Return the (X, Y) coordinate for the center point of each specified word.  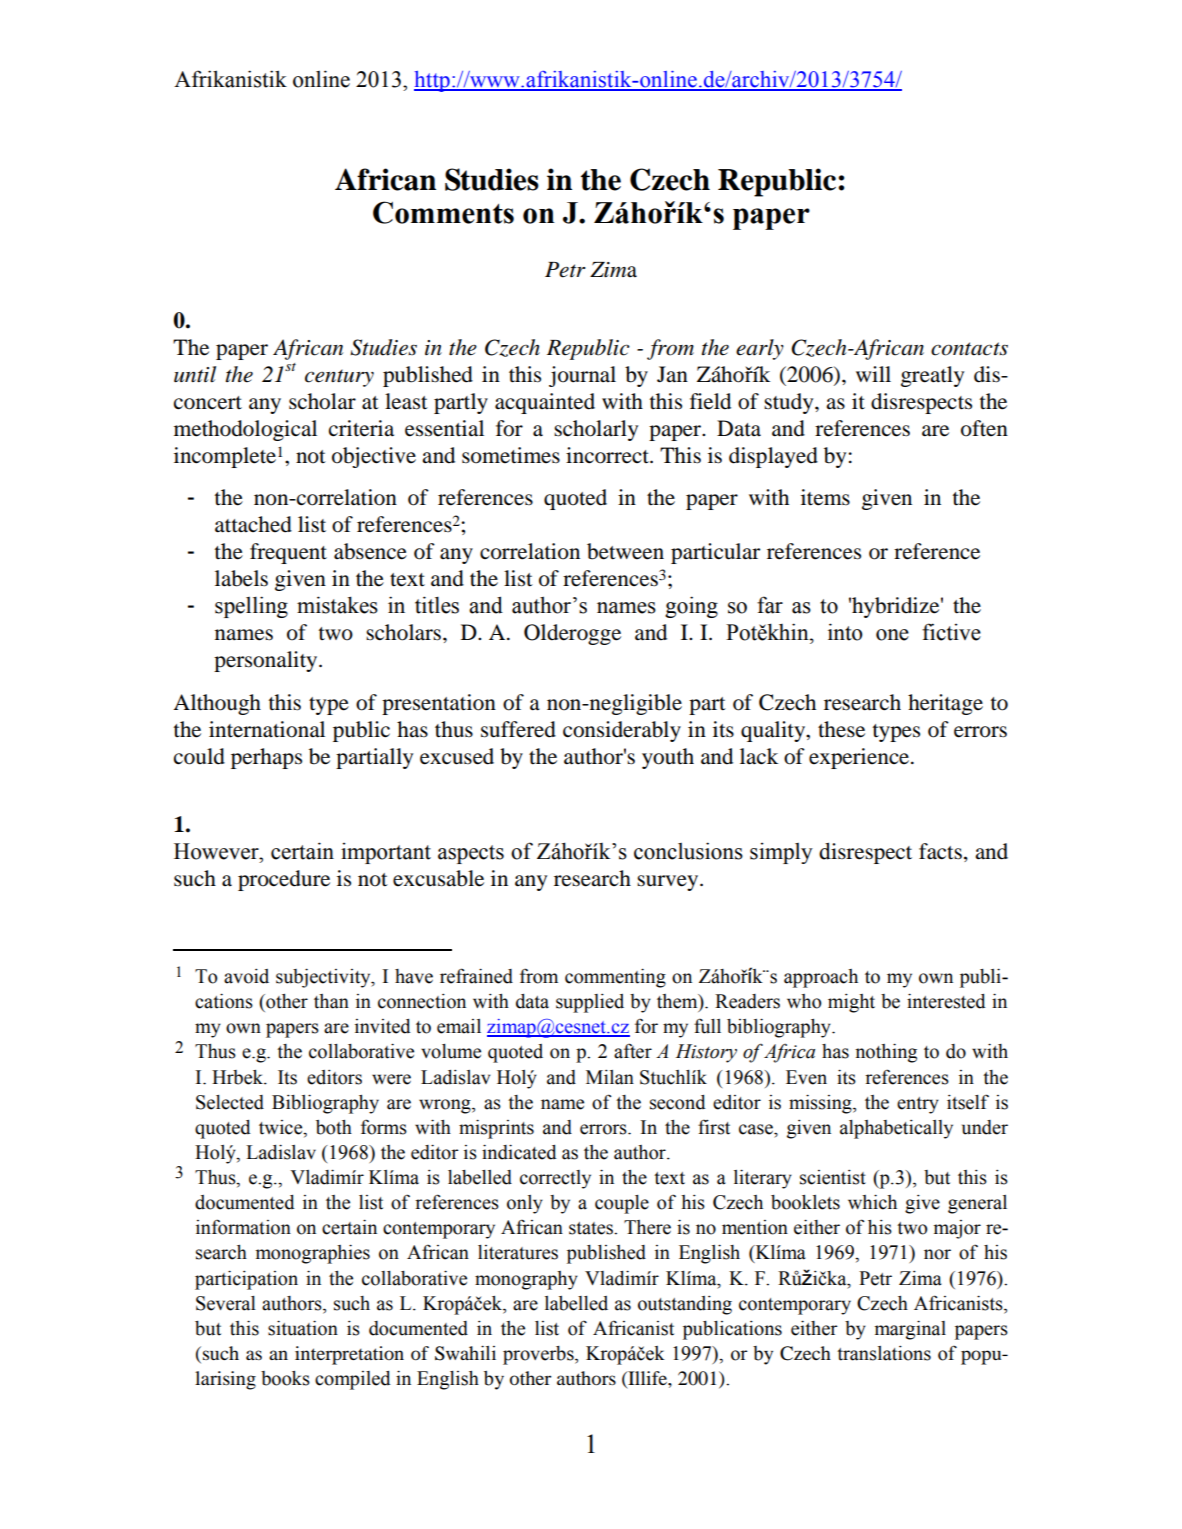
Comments (443, 212)
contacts (969, 349)
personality (267, 661)
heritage (945, 704)
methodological (245, 430)
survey (669, 883)
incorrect (608, 455)
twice (282, 1128)
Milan (610, 1077)
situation (303, 1328)
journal (582, 376)
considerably (622, 731)
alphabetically (896, 1129)
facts (940, 851)
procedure (284, 880)
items (825, 497)
